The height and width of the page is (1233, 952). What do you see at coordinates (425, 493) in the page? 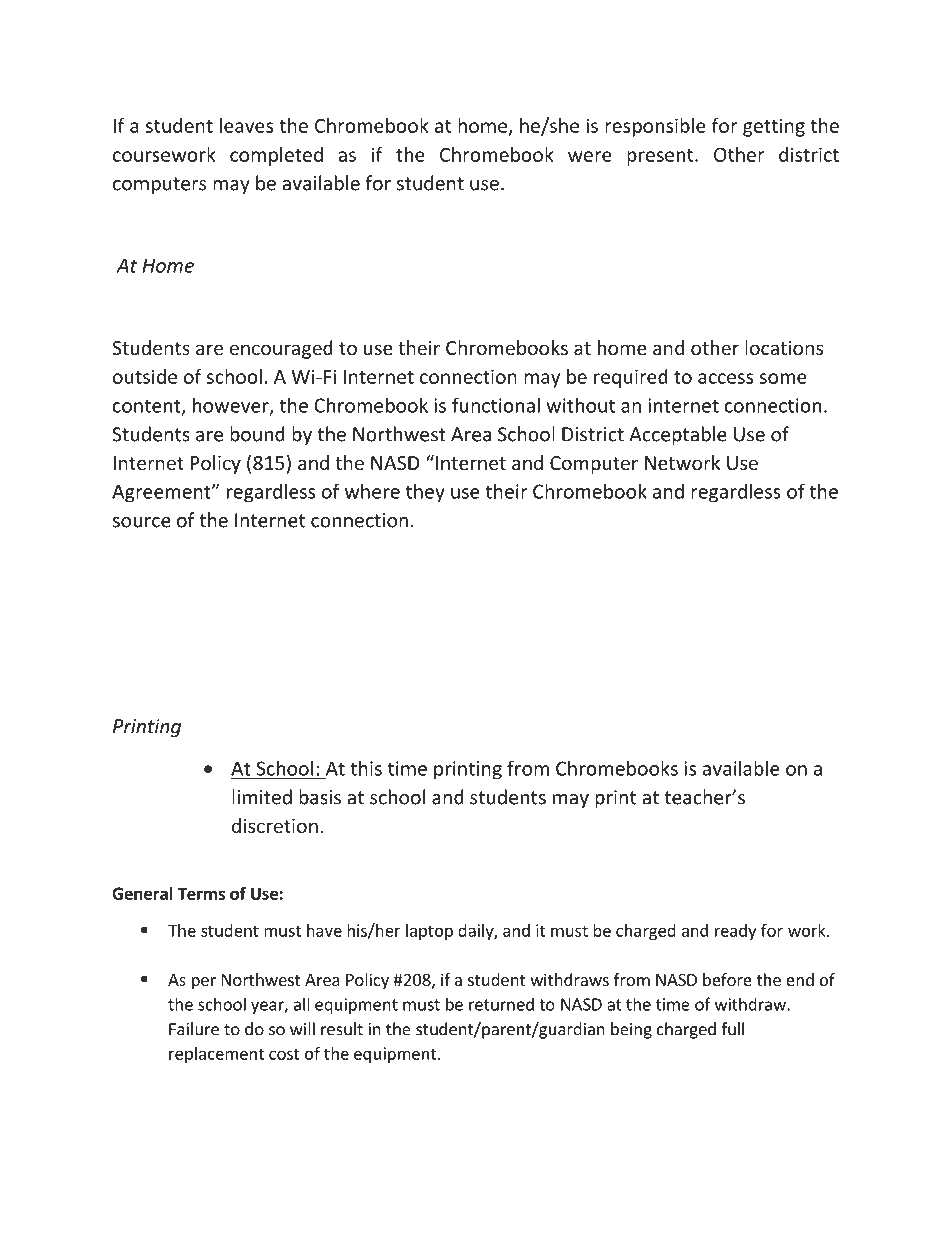
I see `they` at bounding box center [425, 493].
